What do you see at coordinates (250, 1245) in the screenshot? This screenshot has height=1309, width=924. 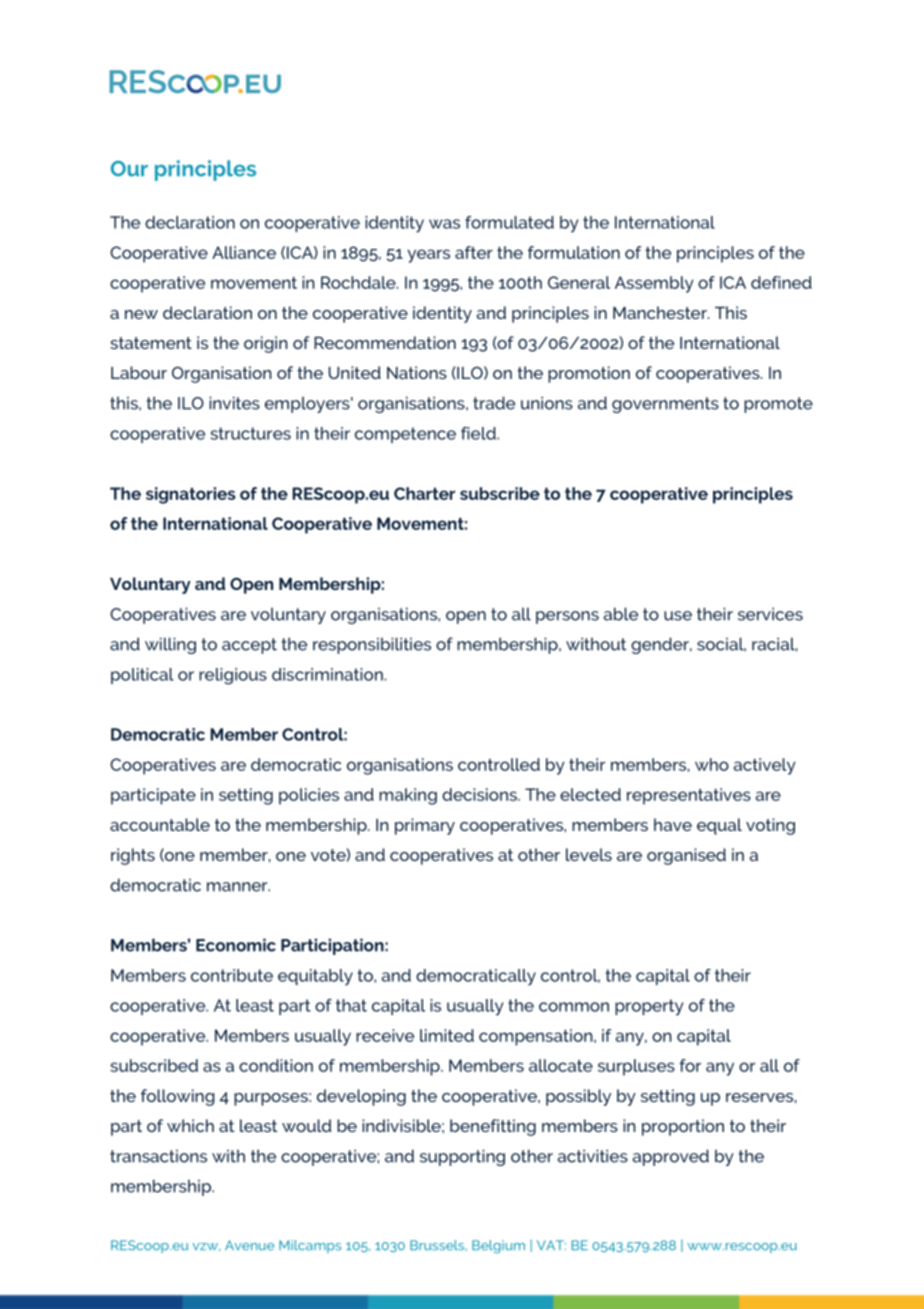 I see `Avenue` at bounding box center [250, 1245].
